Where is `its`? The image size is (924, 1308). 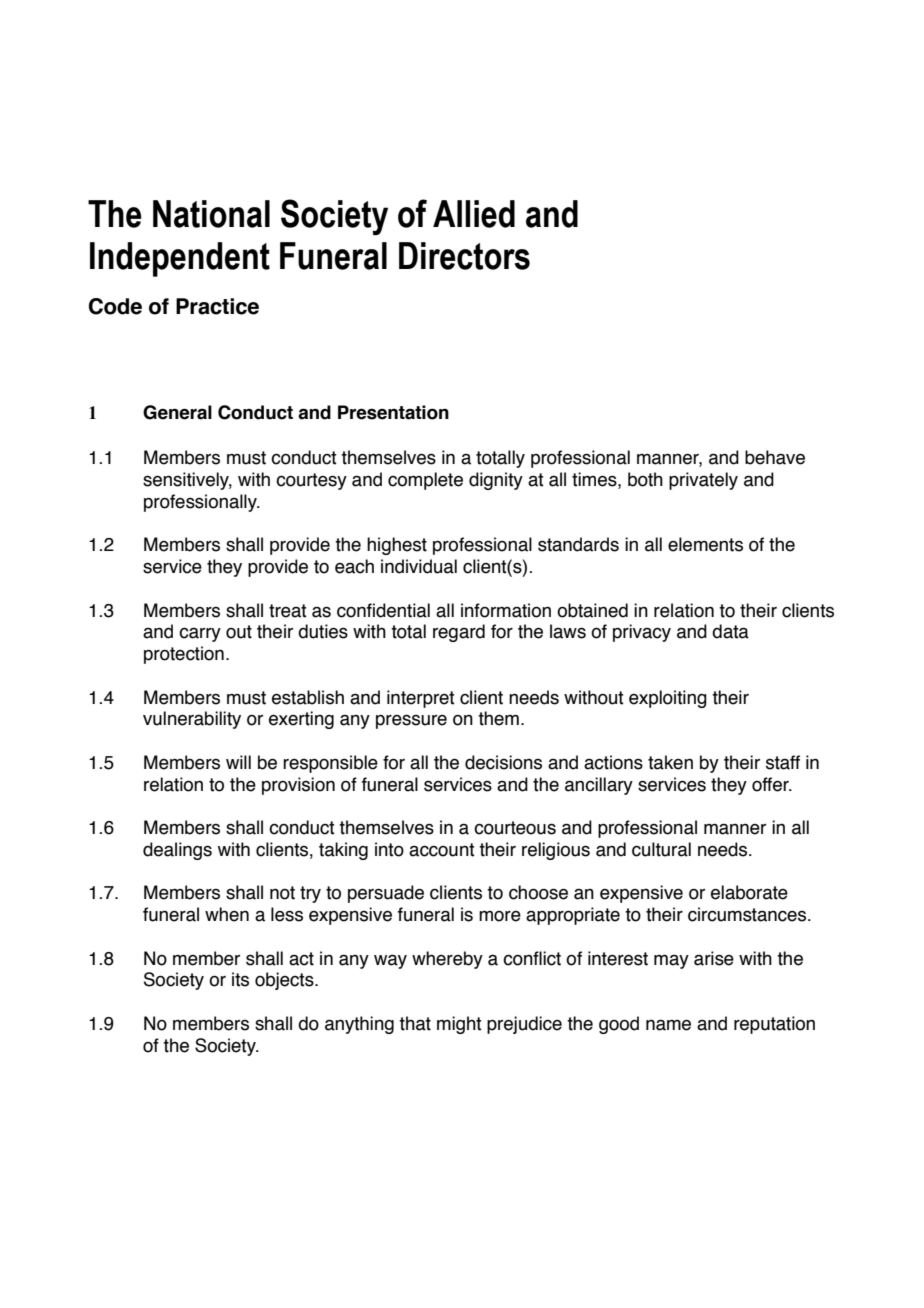 its is located at coordinates (240, 979).
